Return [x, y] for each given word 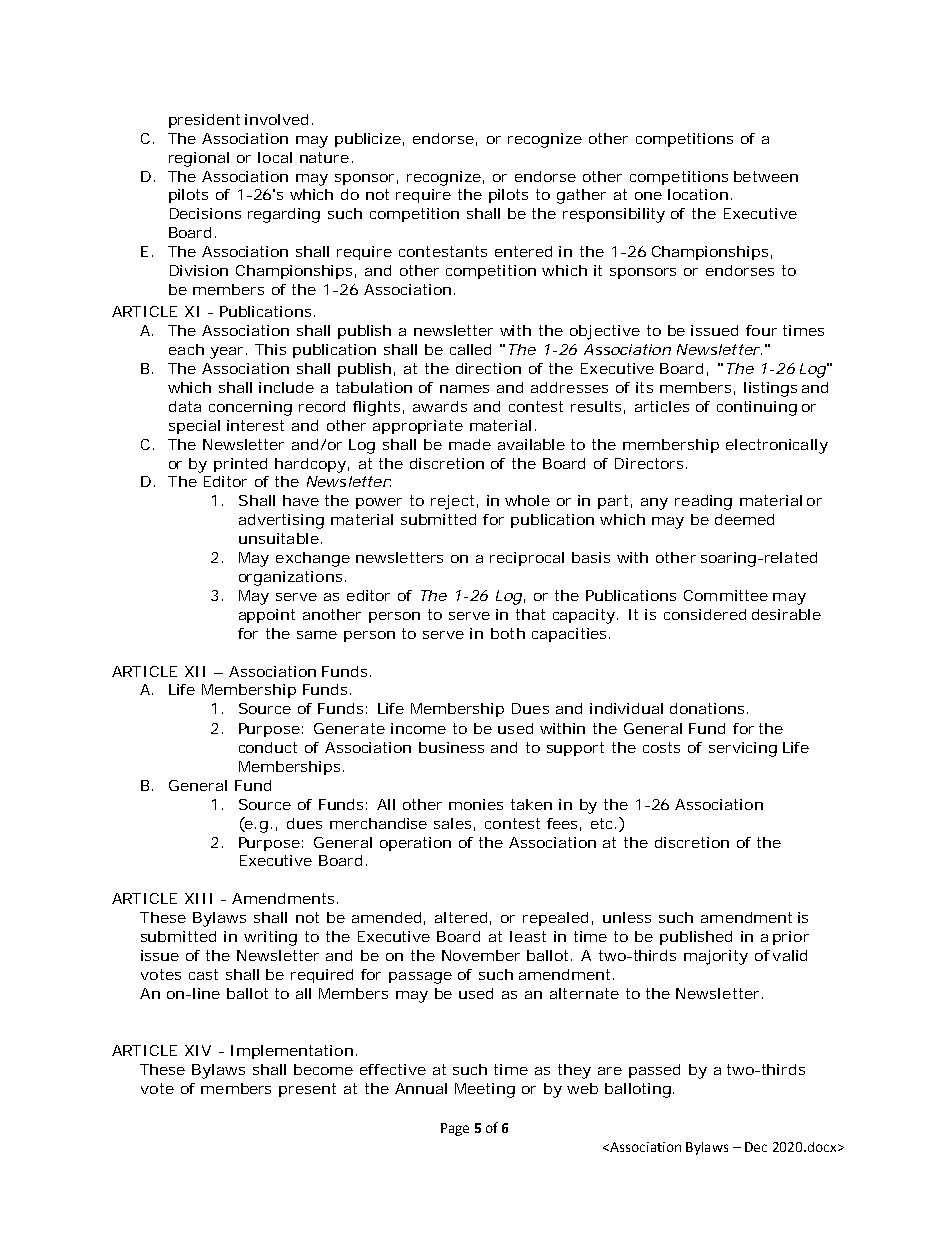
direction [488, 368]
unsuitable [280, 538]
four [761, 330]
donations [709, 708]
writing [270, 938]
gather [581, 196]
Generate [349, 728]
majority [716, 957]
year [228, 353]
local [275, 157]
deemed [744, 519]
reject [454, 502]
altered [463, 918]
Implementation [294, 1052]
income [418, 728]
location [700, 194]
